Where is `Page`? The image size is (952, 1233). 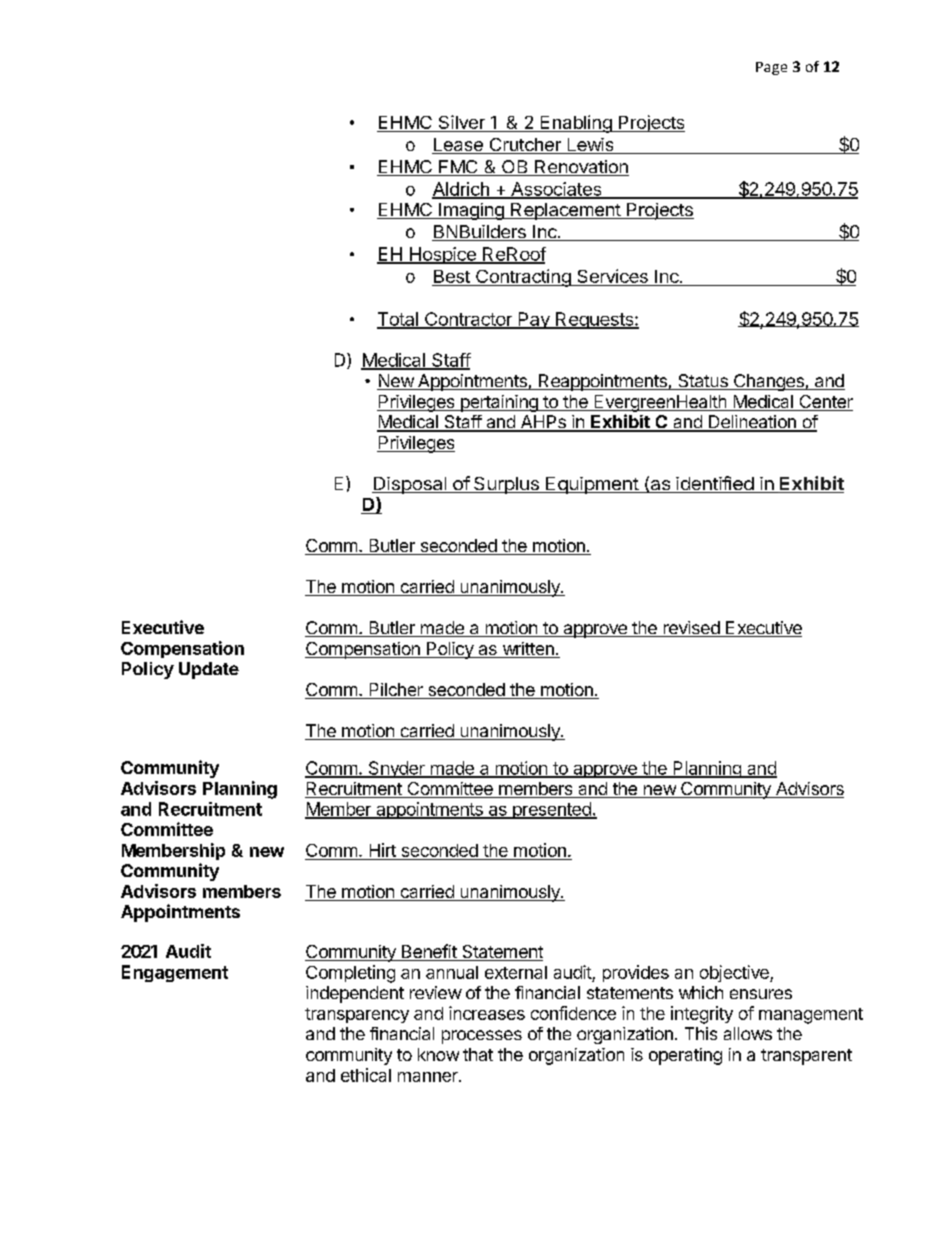
Page is located at coordinates (771, 68).
